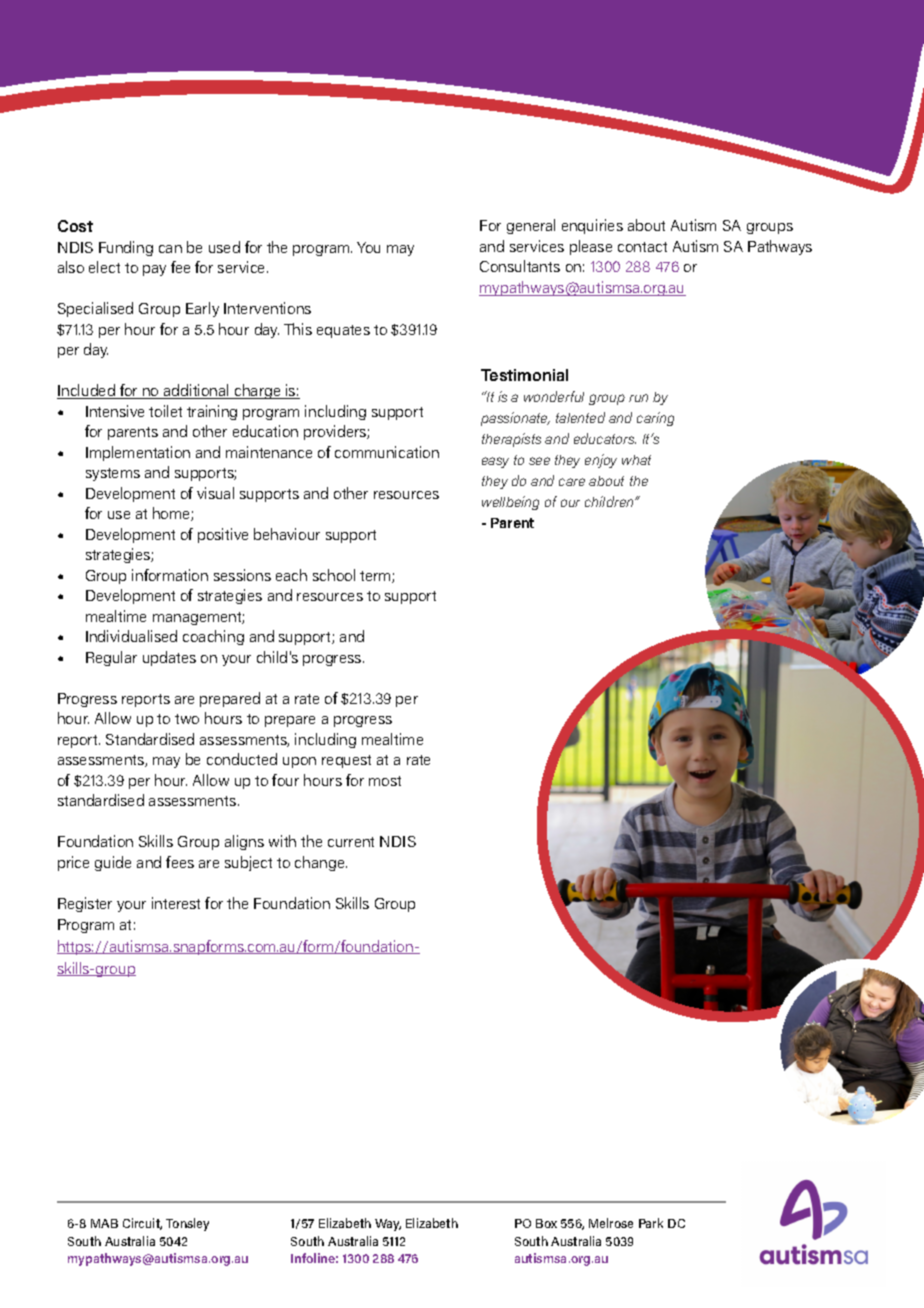 This page has width=924, height=1308. Describe the element at coordinates (142, 1224) in the page. I see `Circuit` at that location.
